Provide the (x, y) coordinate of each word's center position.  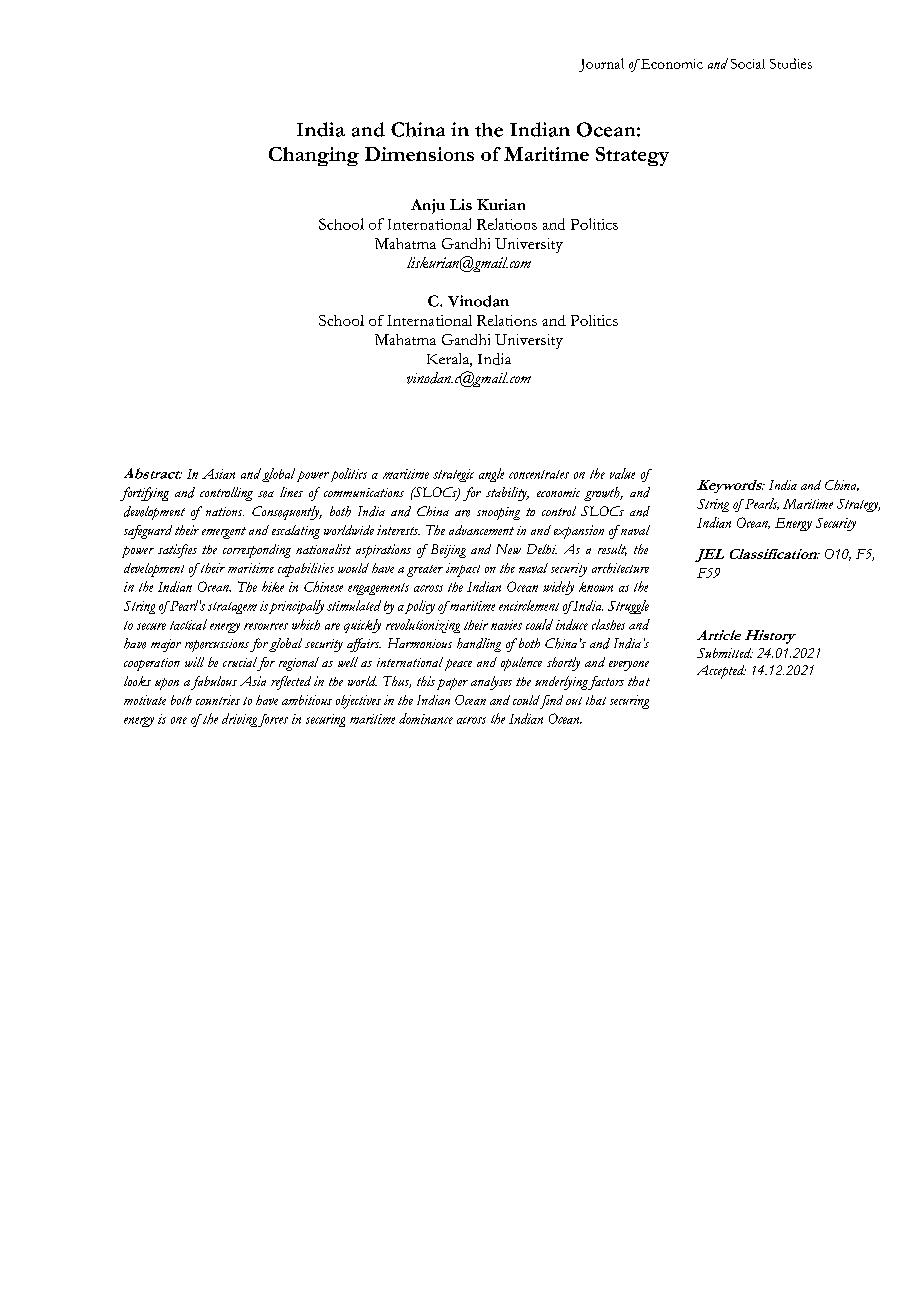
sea (266, 494)
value (622, 473)
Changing (314, 156)
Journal (601, 65)
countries (218, 700)
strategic (453, 475)
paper (452, 684)
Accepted (721, 672)
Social (748, 64)
